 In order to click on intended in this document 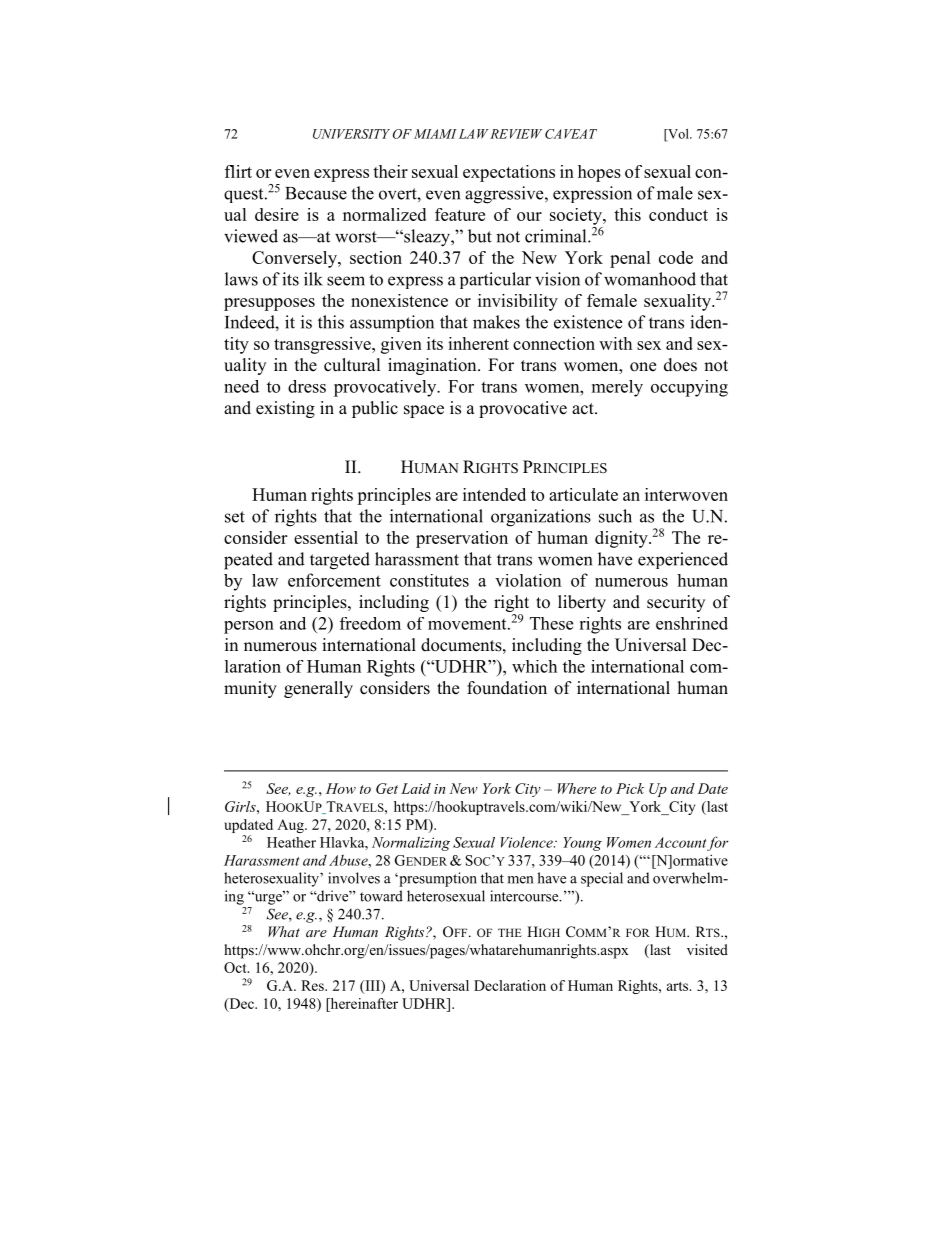, I will do `click(494, 494)`.
